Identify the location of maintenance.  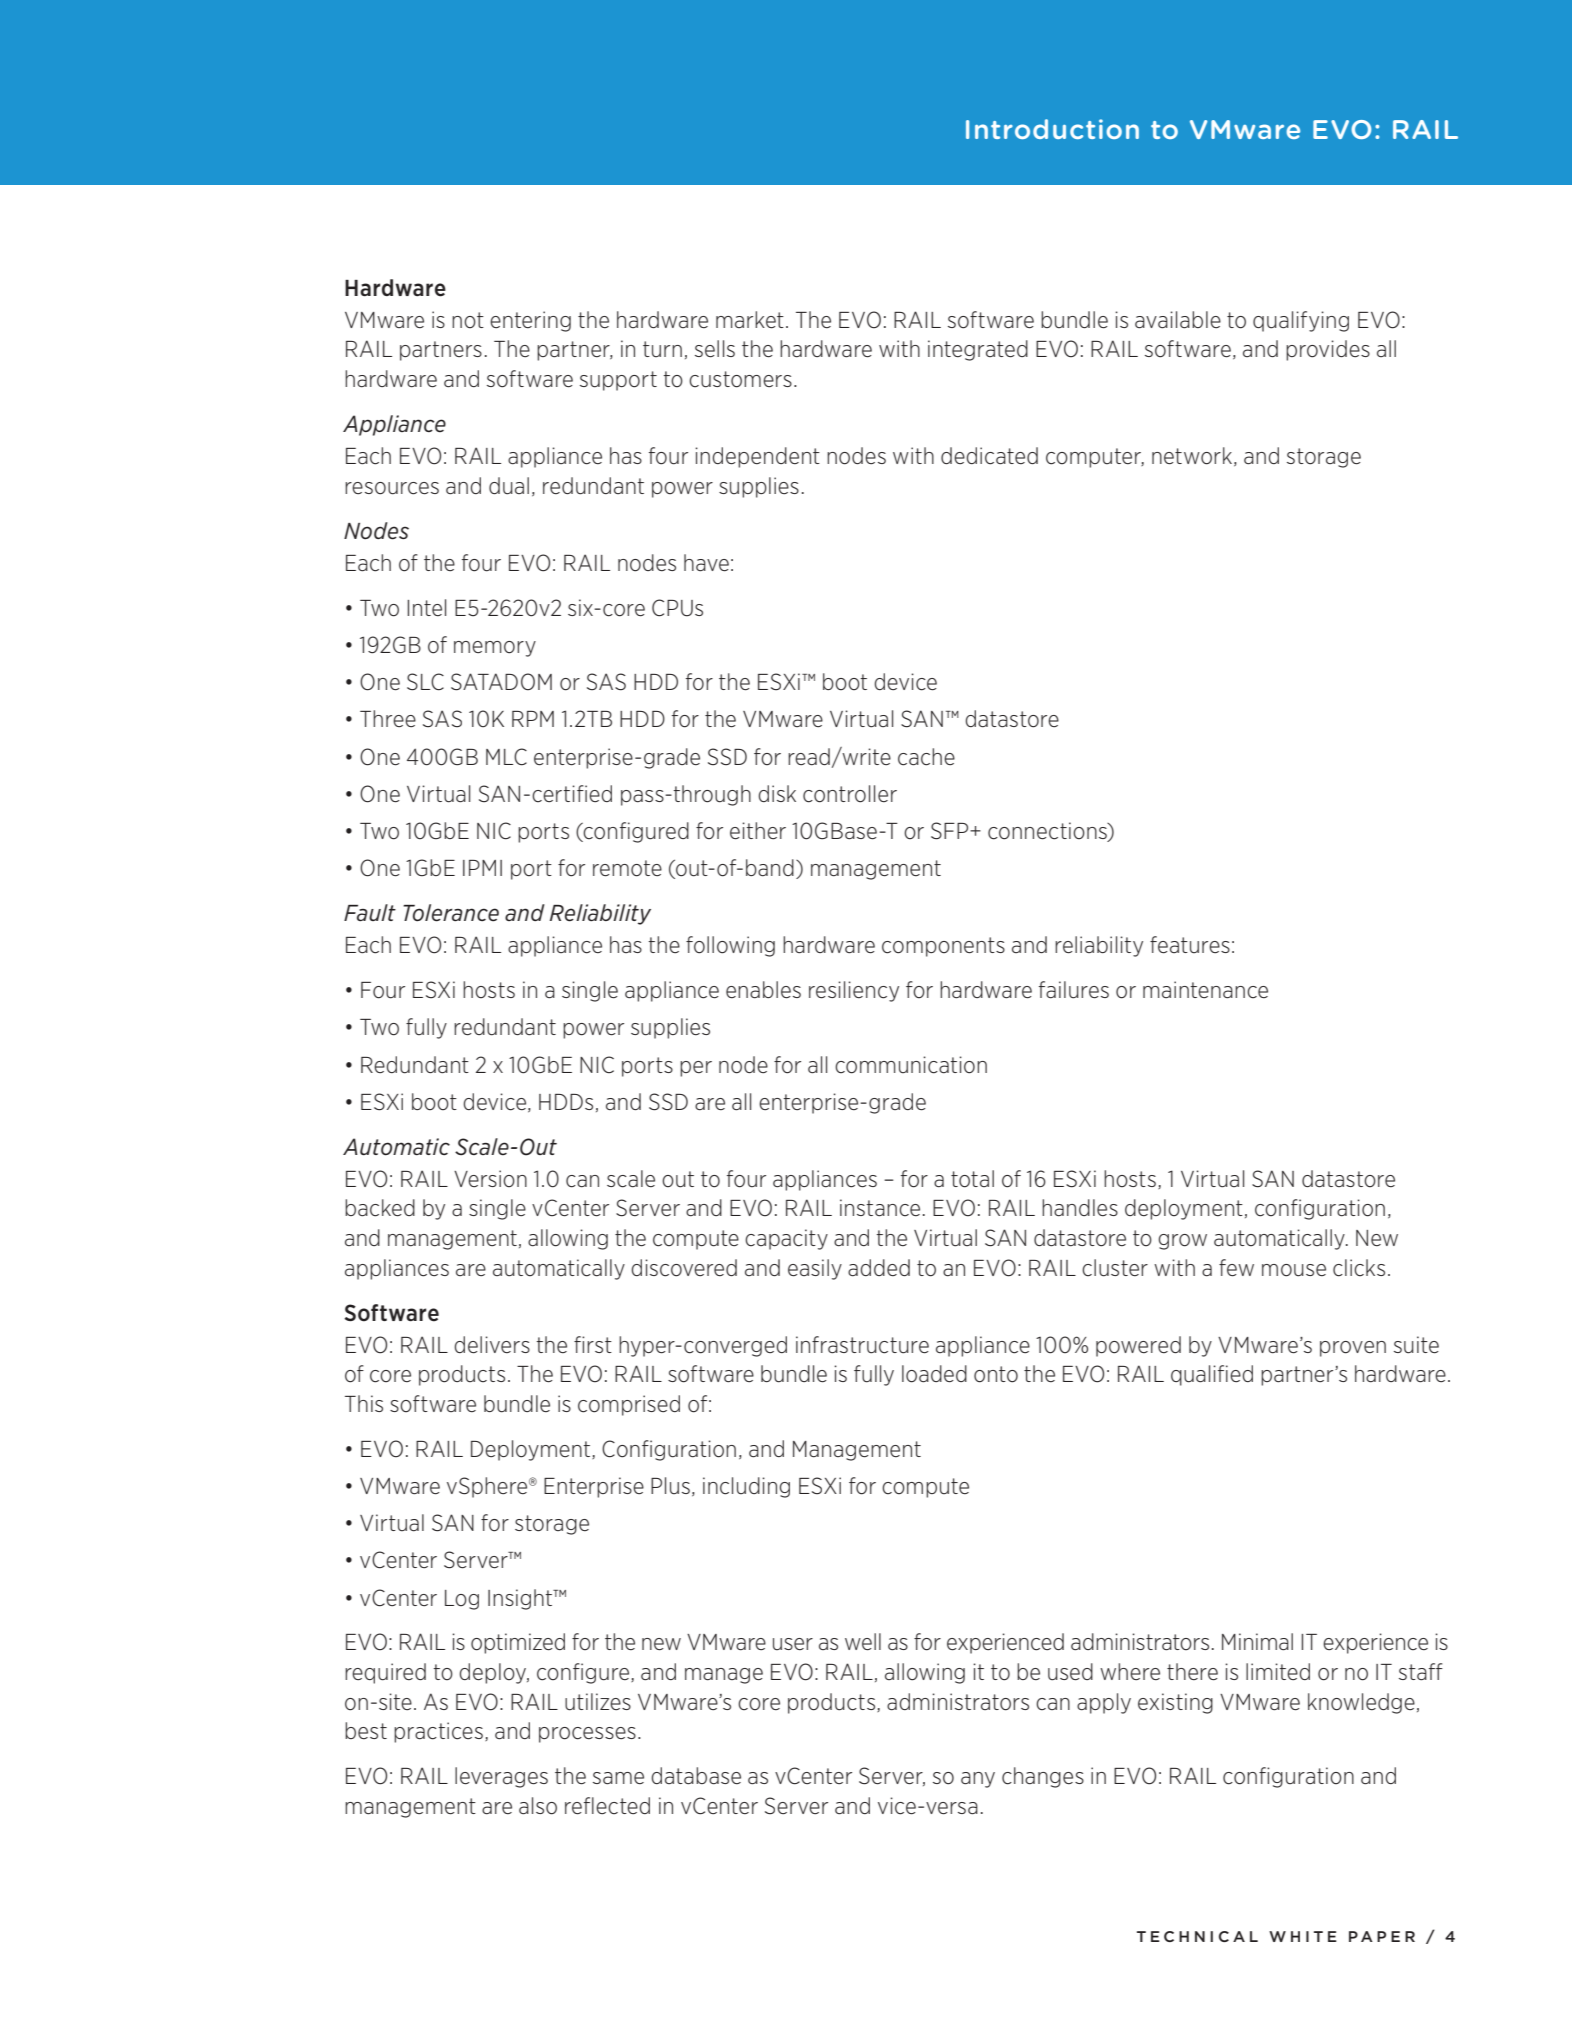
(1205, 990).
